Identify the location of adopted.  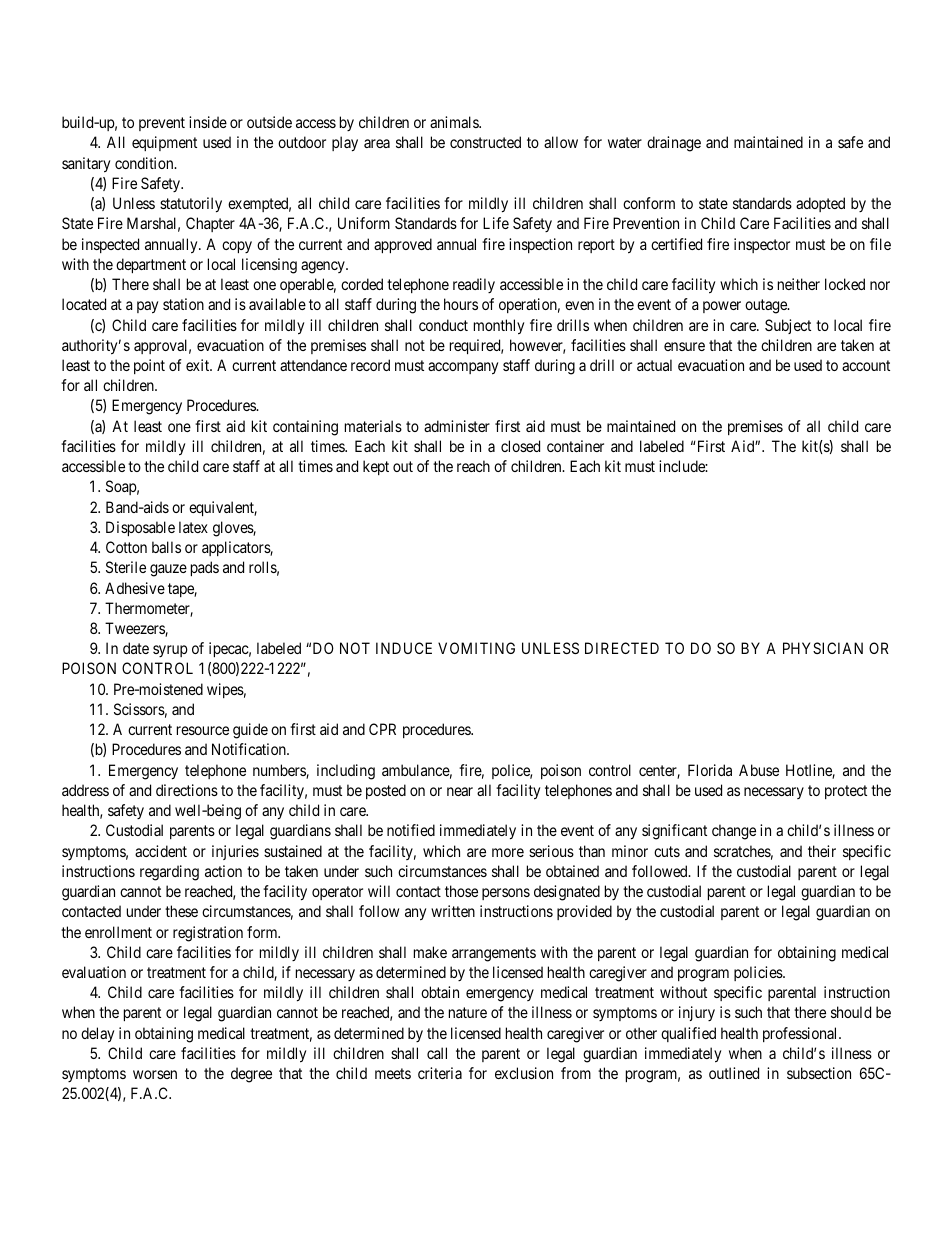
(820, 204).
